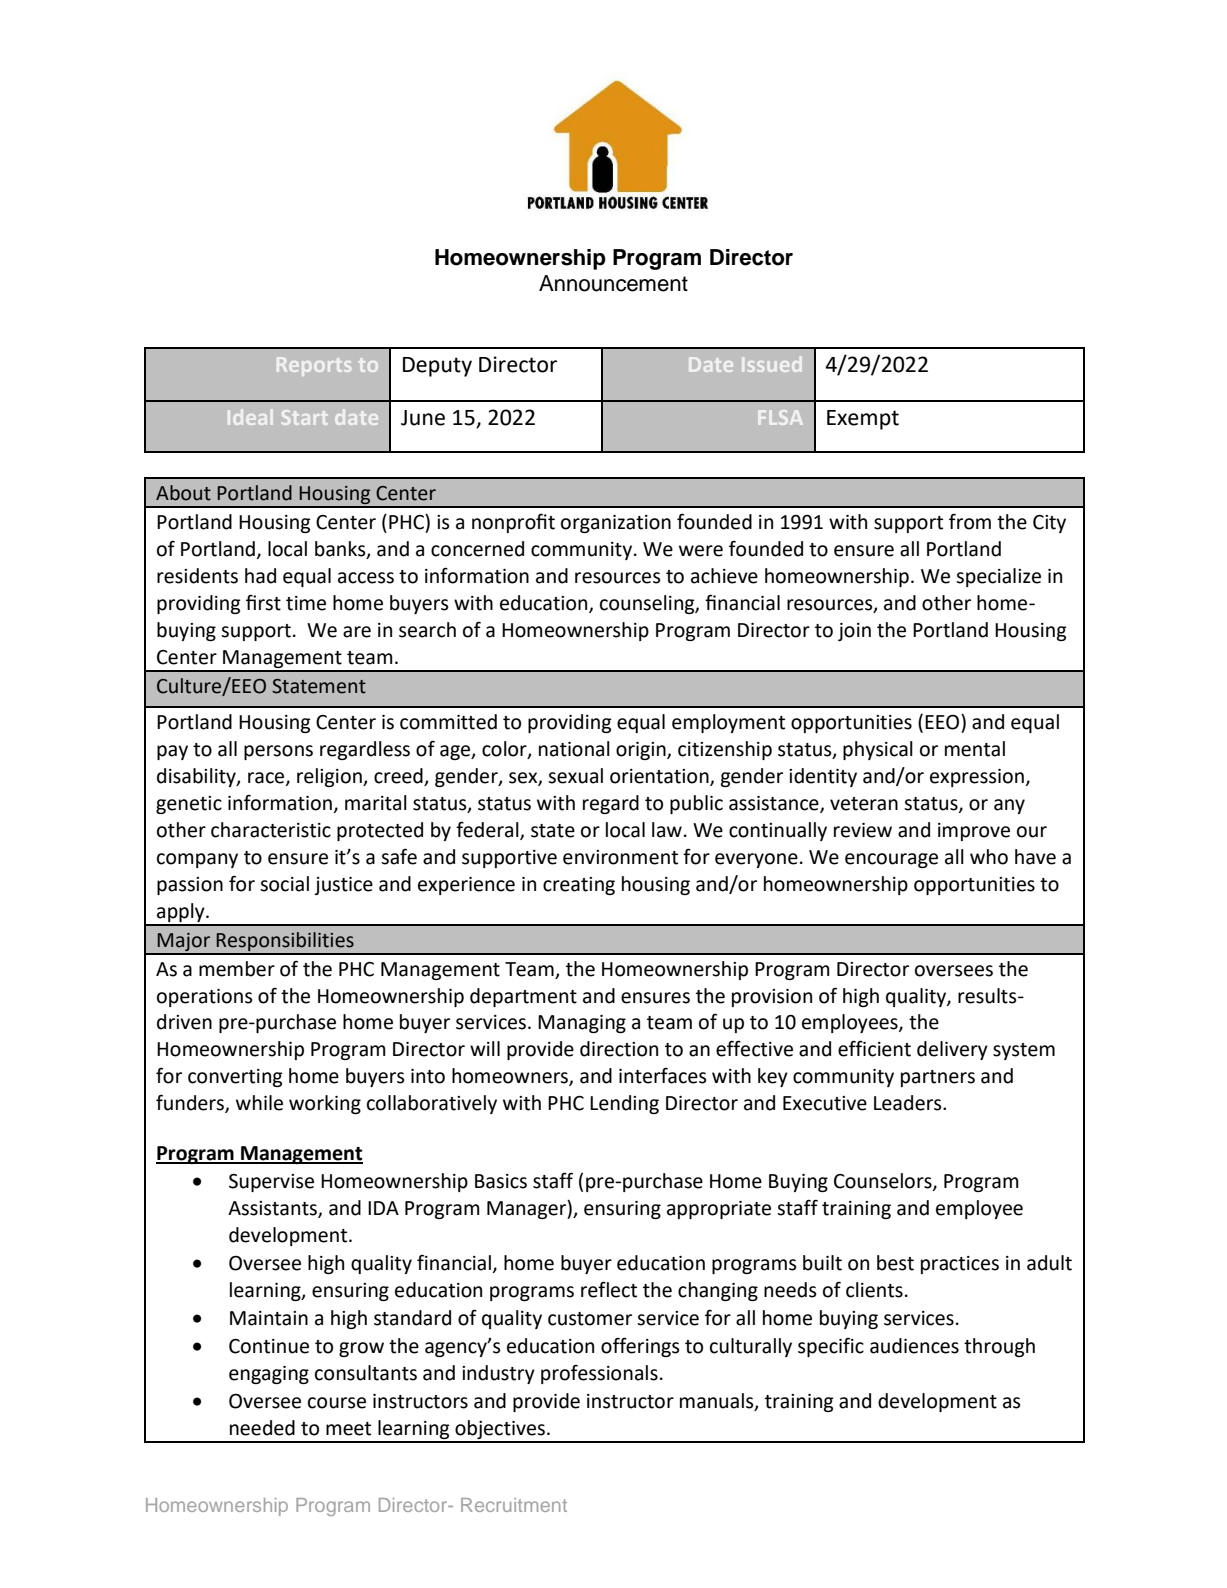  Describe the element at coordinates (863, 420) in the page. I see `Exempt` at that location.
